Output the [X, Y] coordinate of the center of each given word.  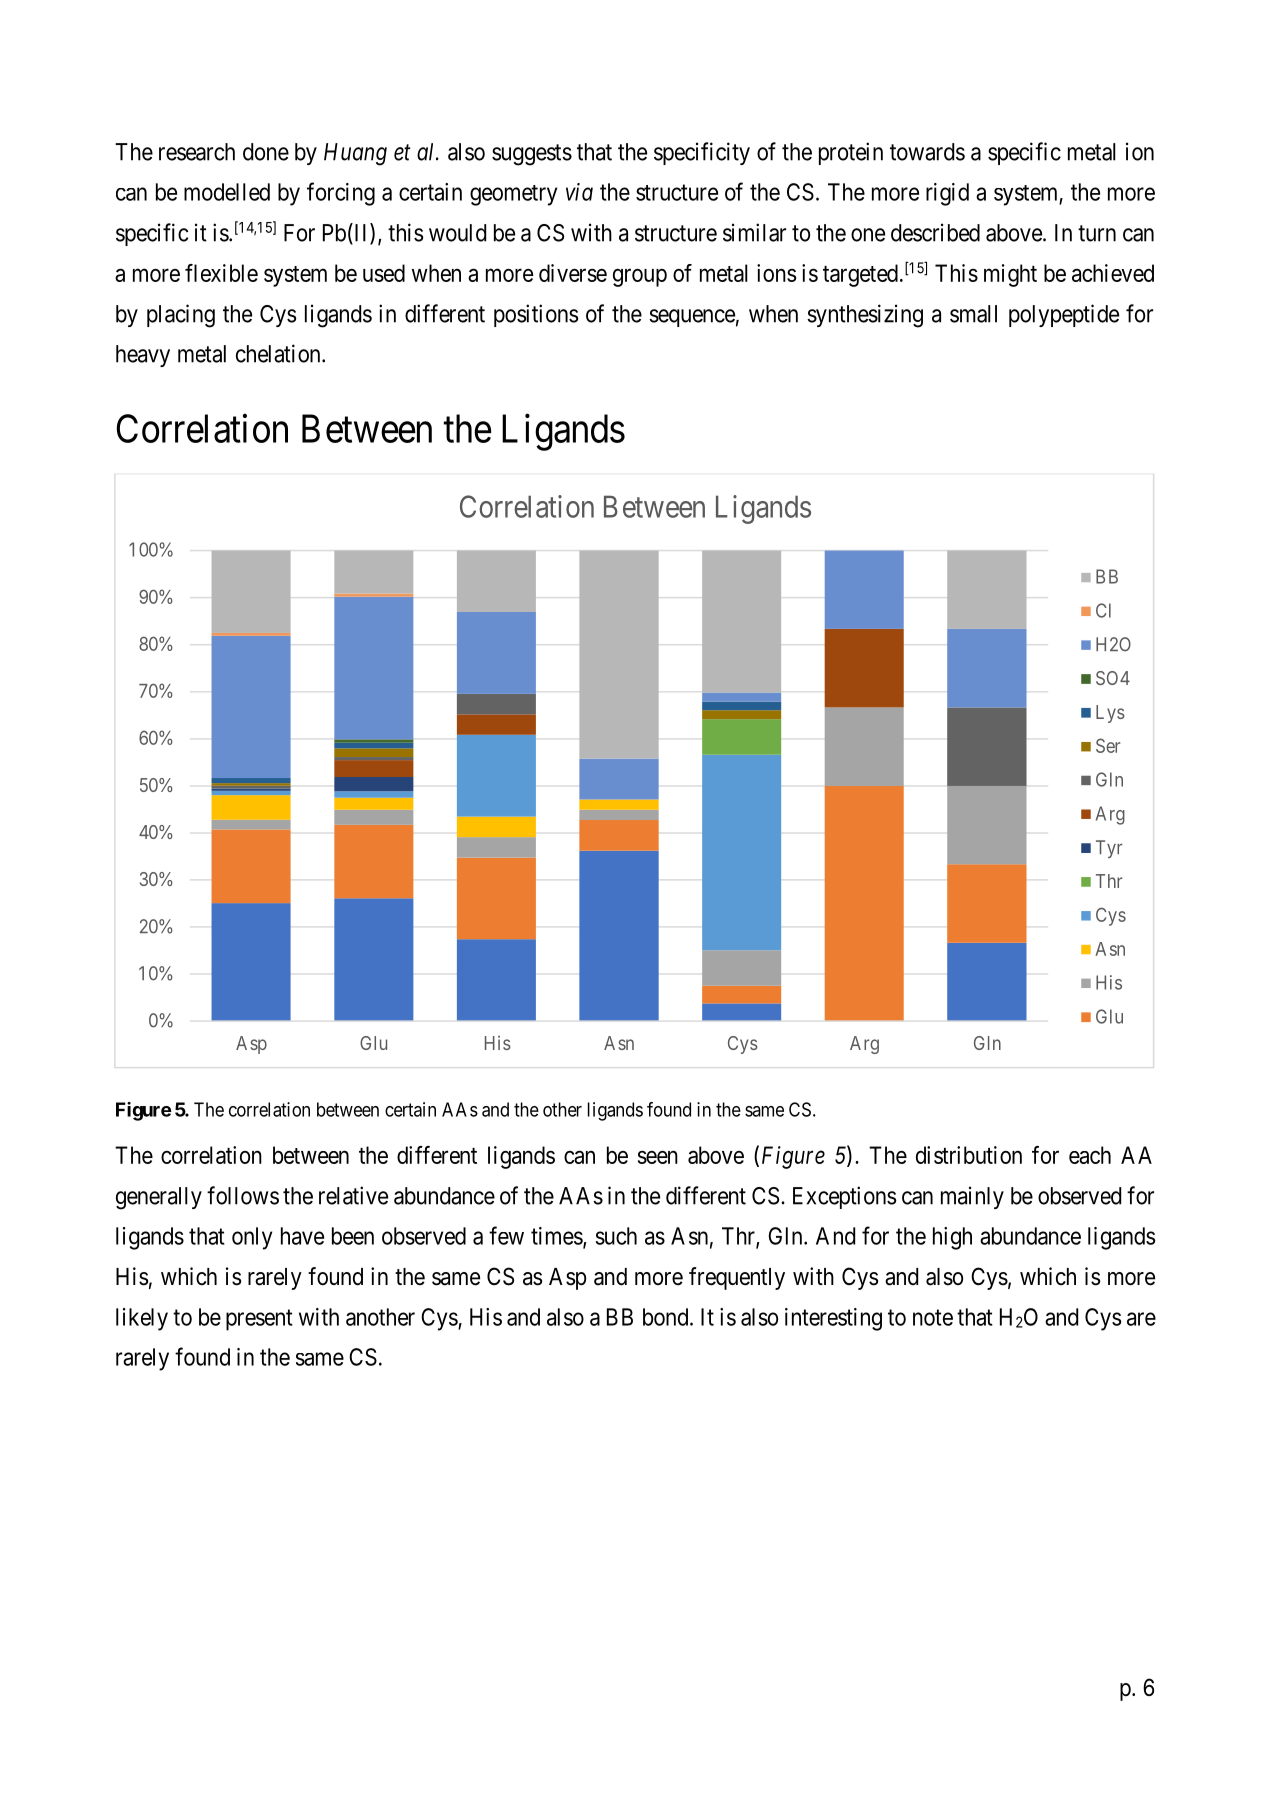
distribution [969, 1155]
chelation [279, 353]
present [259, 1320]
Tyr [1109, 849]
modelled [227, 192]
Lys [1110, 714]
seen [658, 1157]
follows [243, 1195]
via [579, 192]
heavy [143, 356]
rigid [947, 194]
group [640, 277]
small [973, 314]
